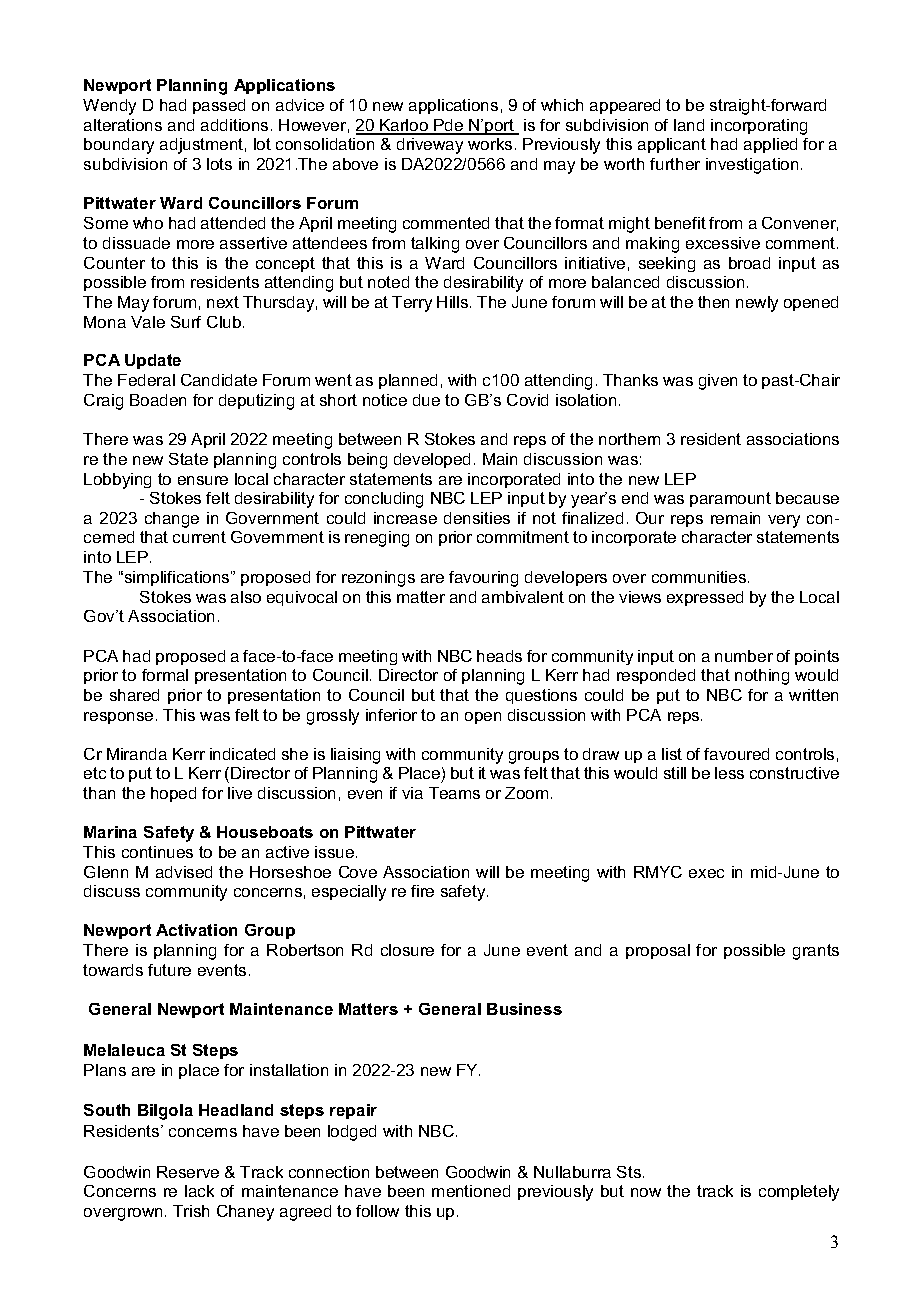 Image resolution: width=924 pixels, height=1308 pixels. I want to click on incorporating, so click(759, 127).
